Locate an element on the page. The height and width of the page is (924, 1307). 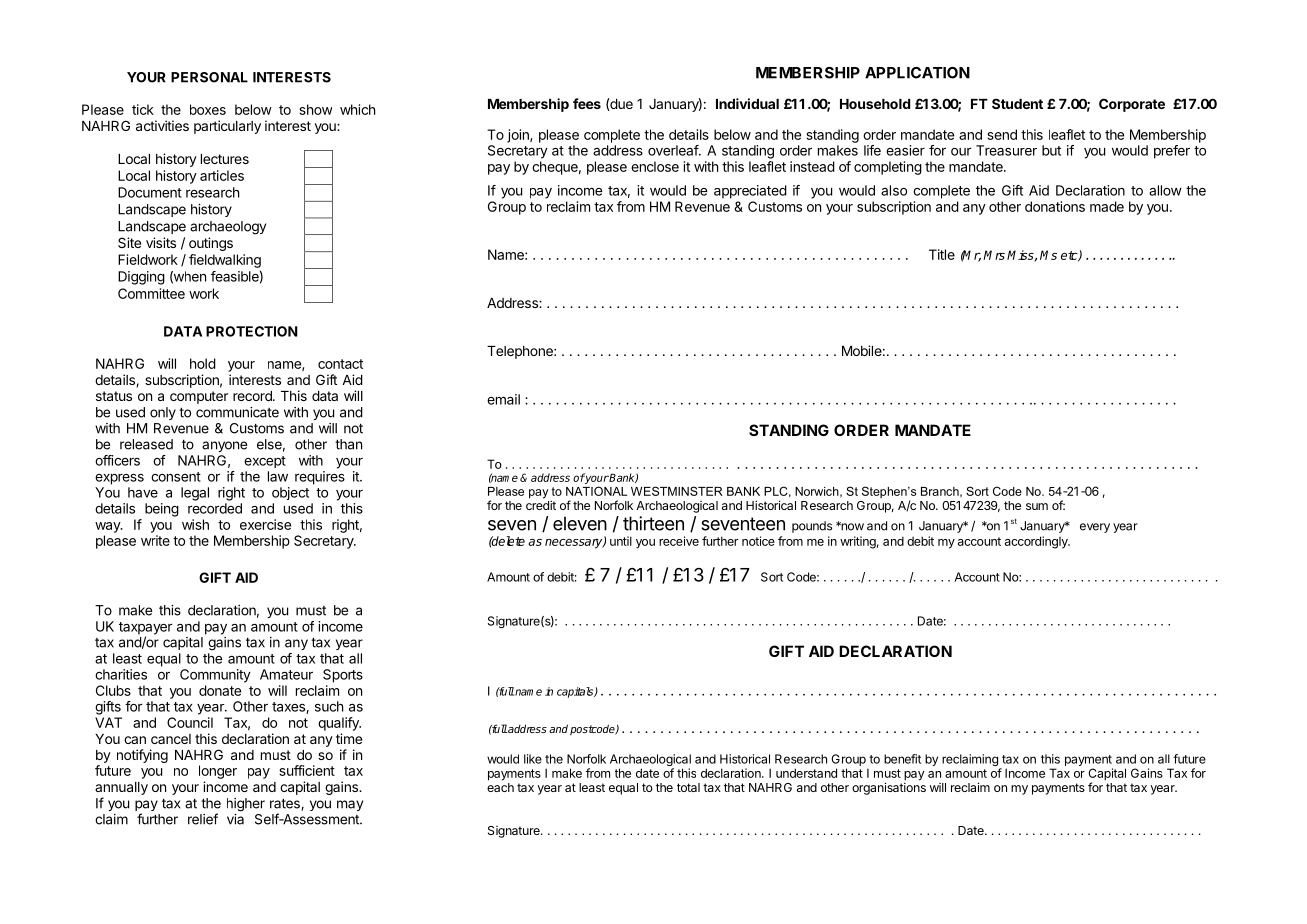
every is located at coordinates (1095, 528).
